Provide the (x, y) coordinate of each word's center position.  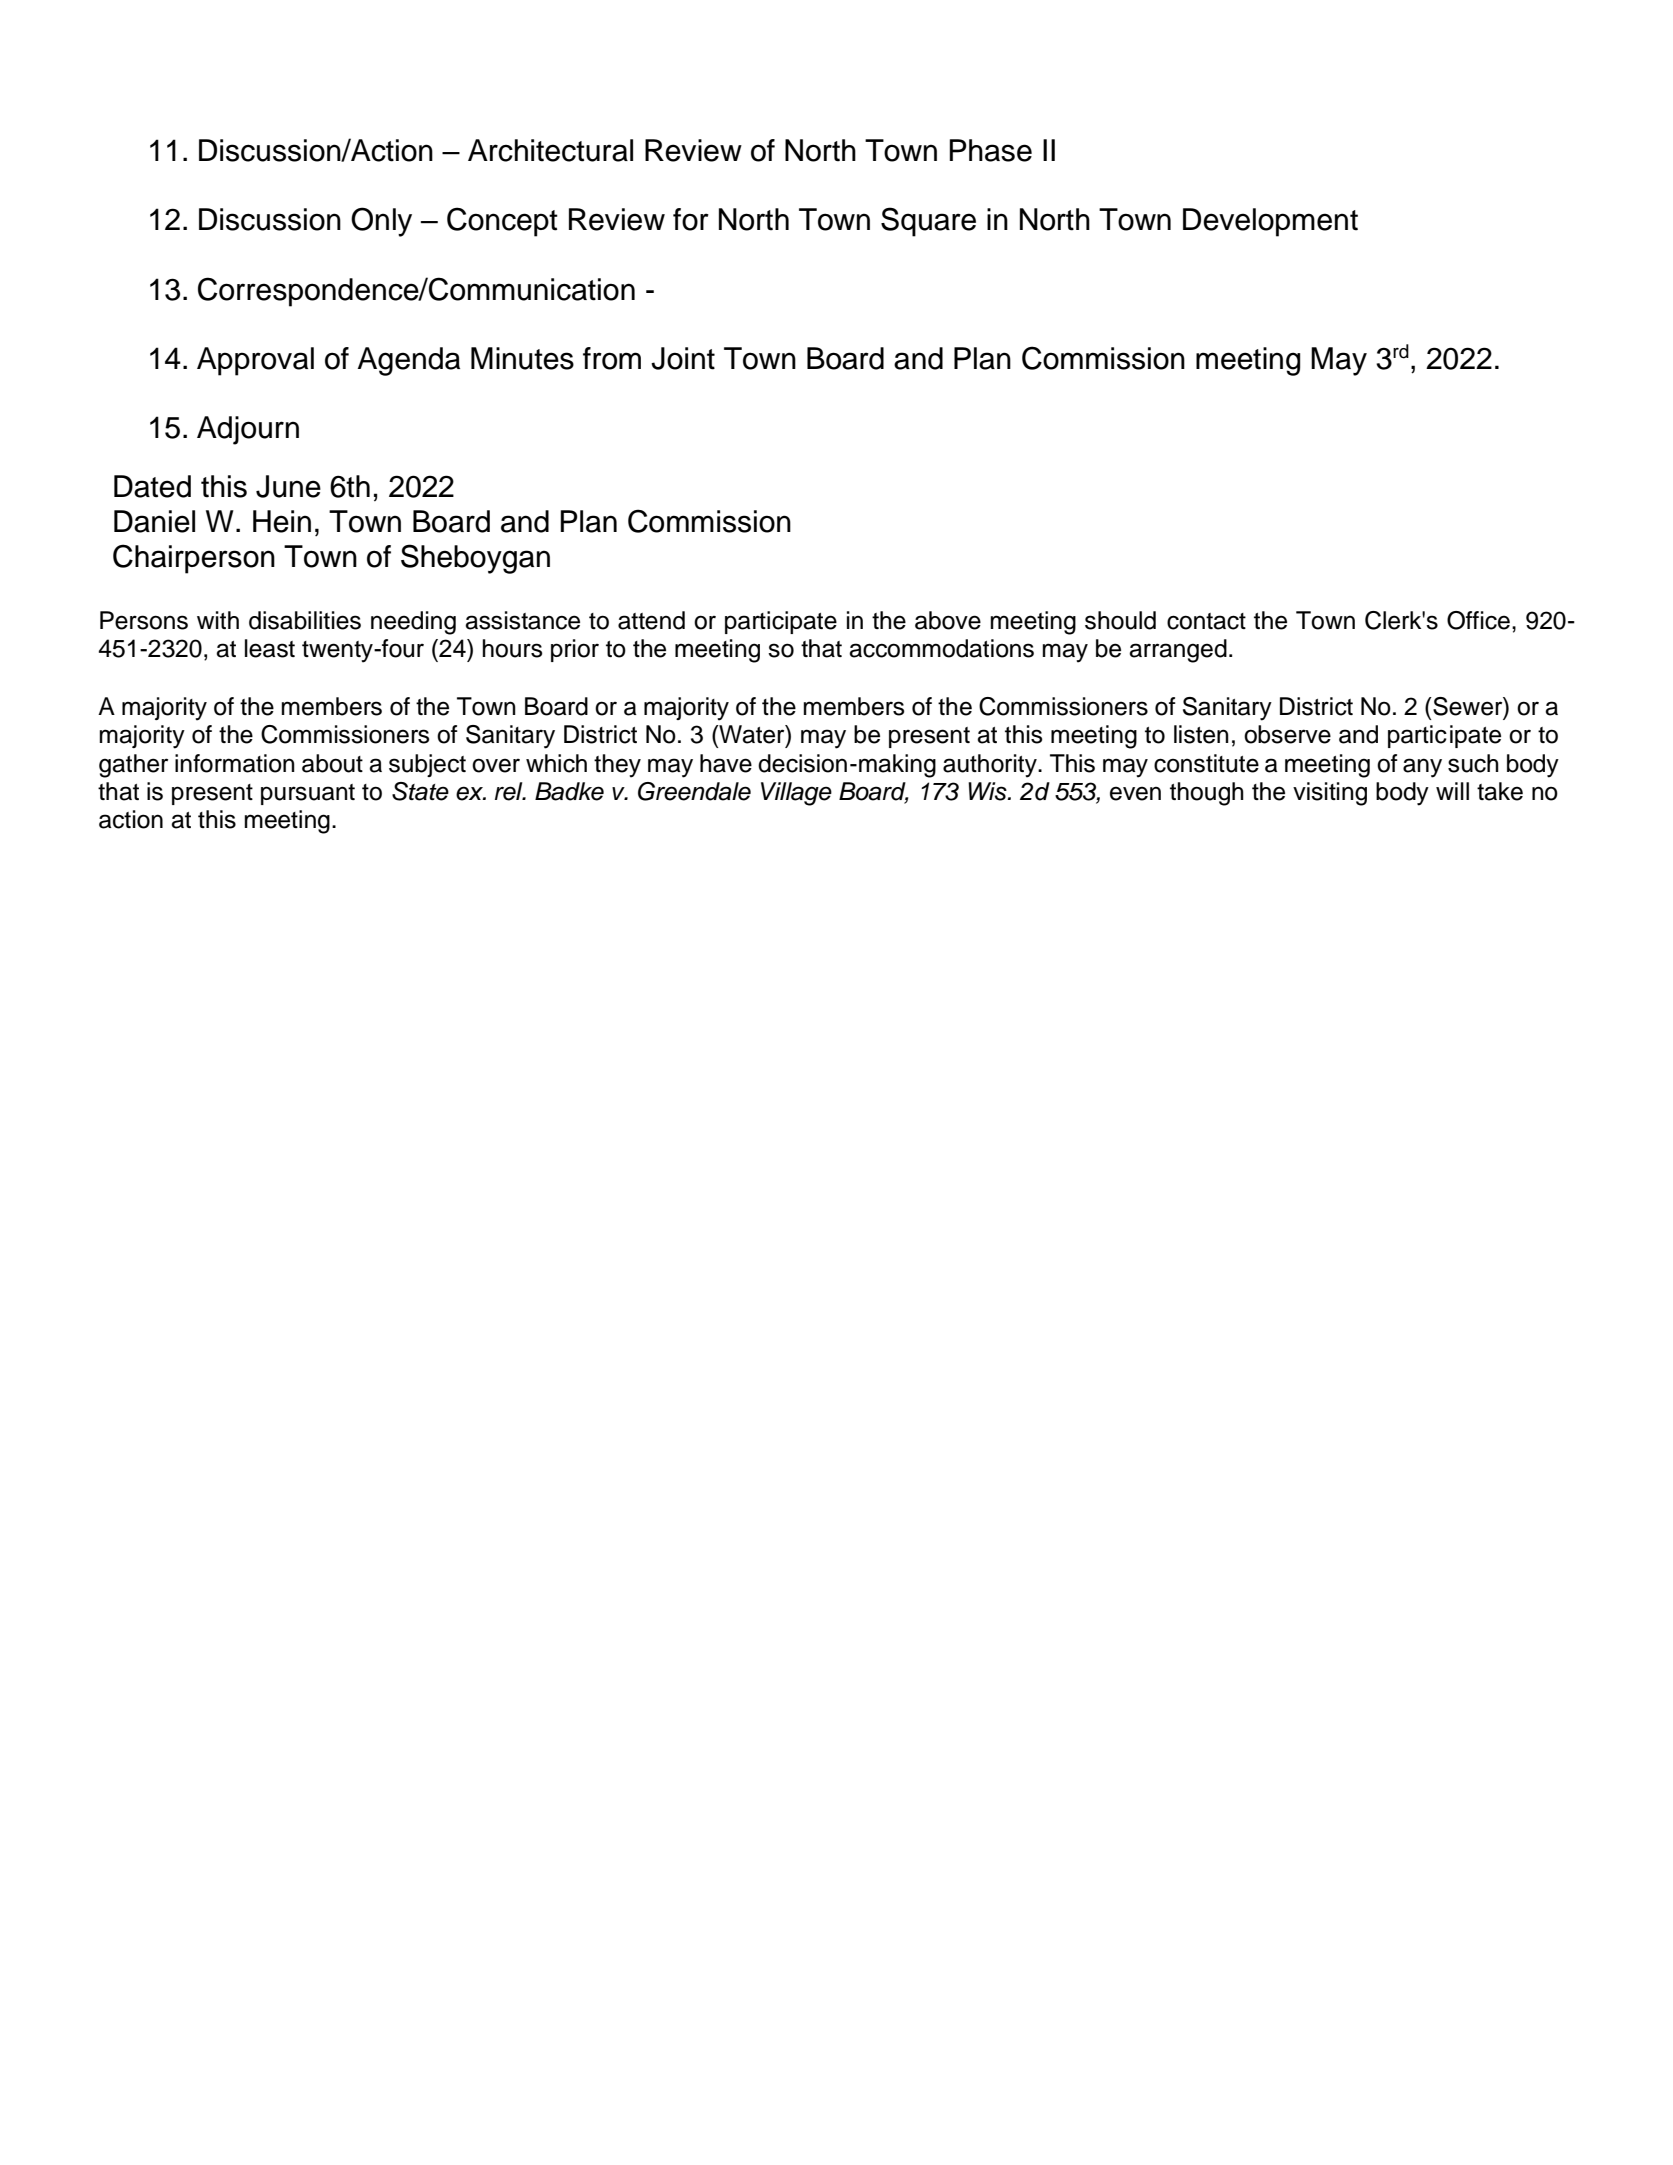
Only (381, 222)
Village (796, 794)
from (612, 358)
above (948, 620)
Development (1270, 222)
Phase (990, 150)
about (332, 763)
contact (1206, 621)
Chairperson (194, 559)
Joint (683, 358)
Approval (255, 361)
